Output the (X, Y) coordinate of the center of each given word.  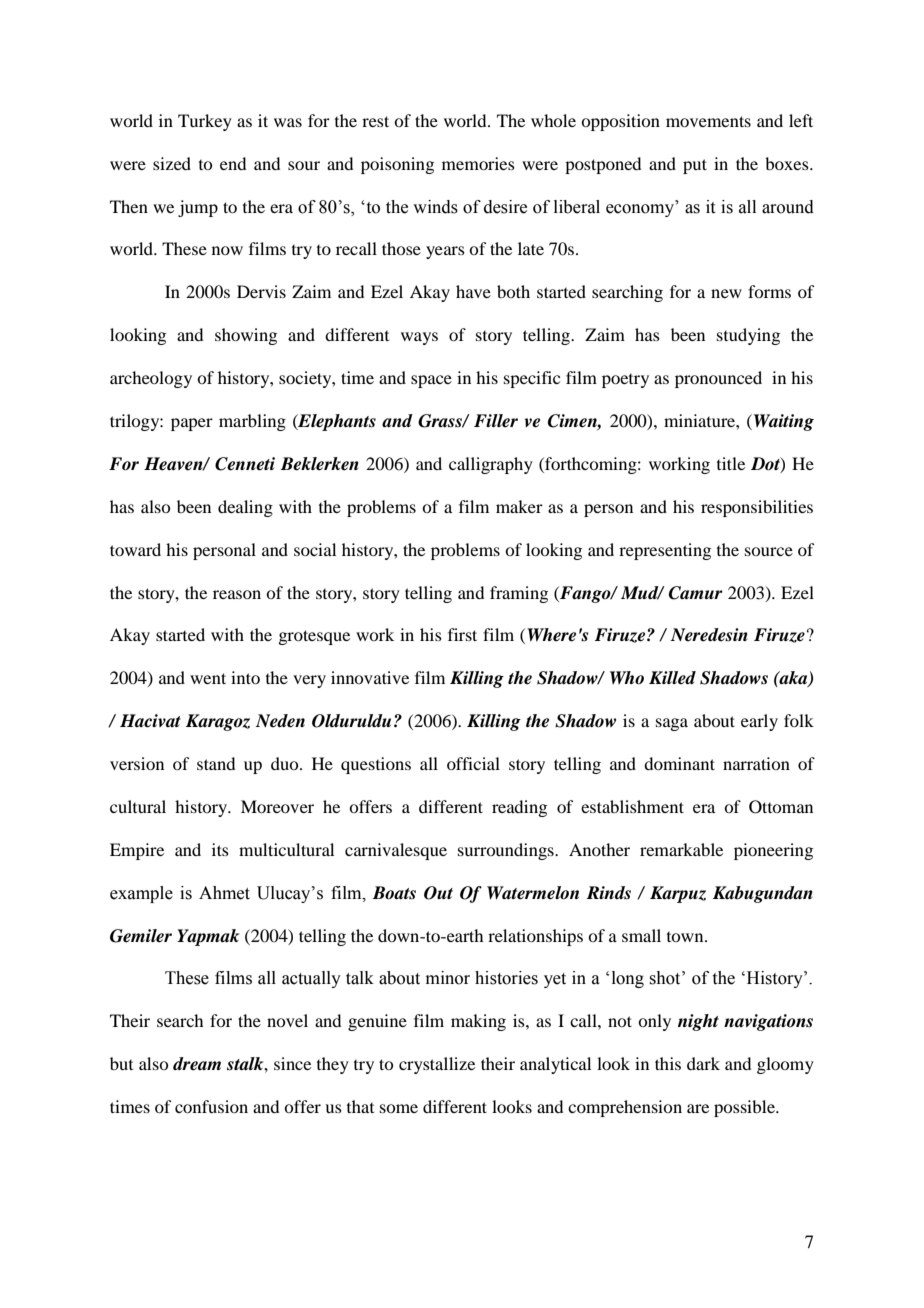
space (431, 381)
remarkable (681, 849)
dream (197, 1064)
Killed (672, 678)
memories (478, 163)
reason (237, 594)
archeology (151, 379)
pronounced (718, 379)
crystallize (437, 1065)
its (220, 849)
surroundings (507, 851)
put (695, 166)
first (462, 634)
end (233, 163)
